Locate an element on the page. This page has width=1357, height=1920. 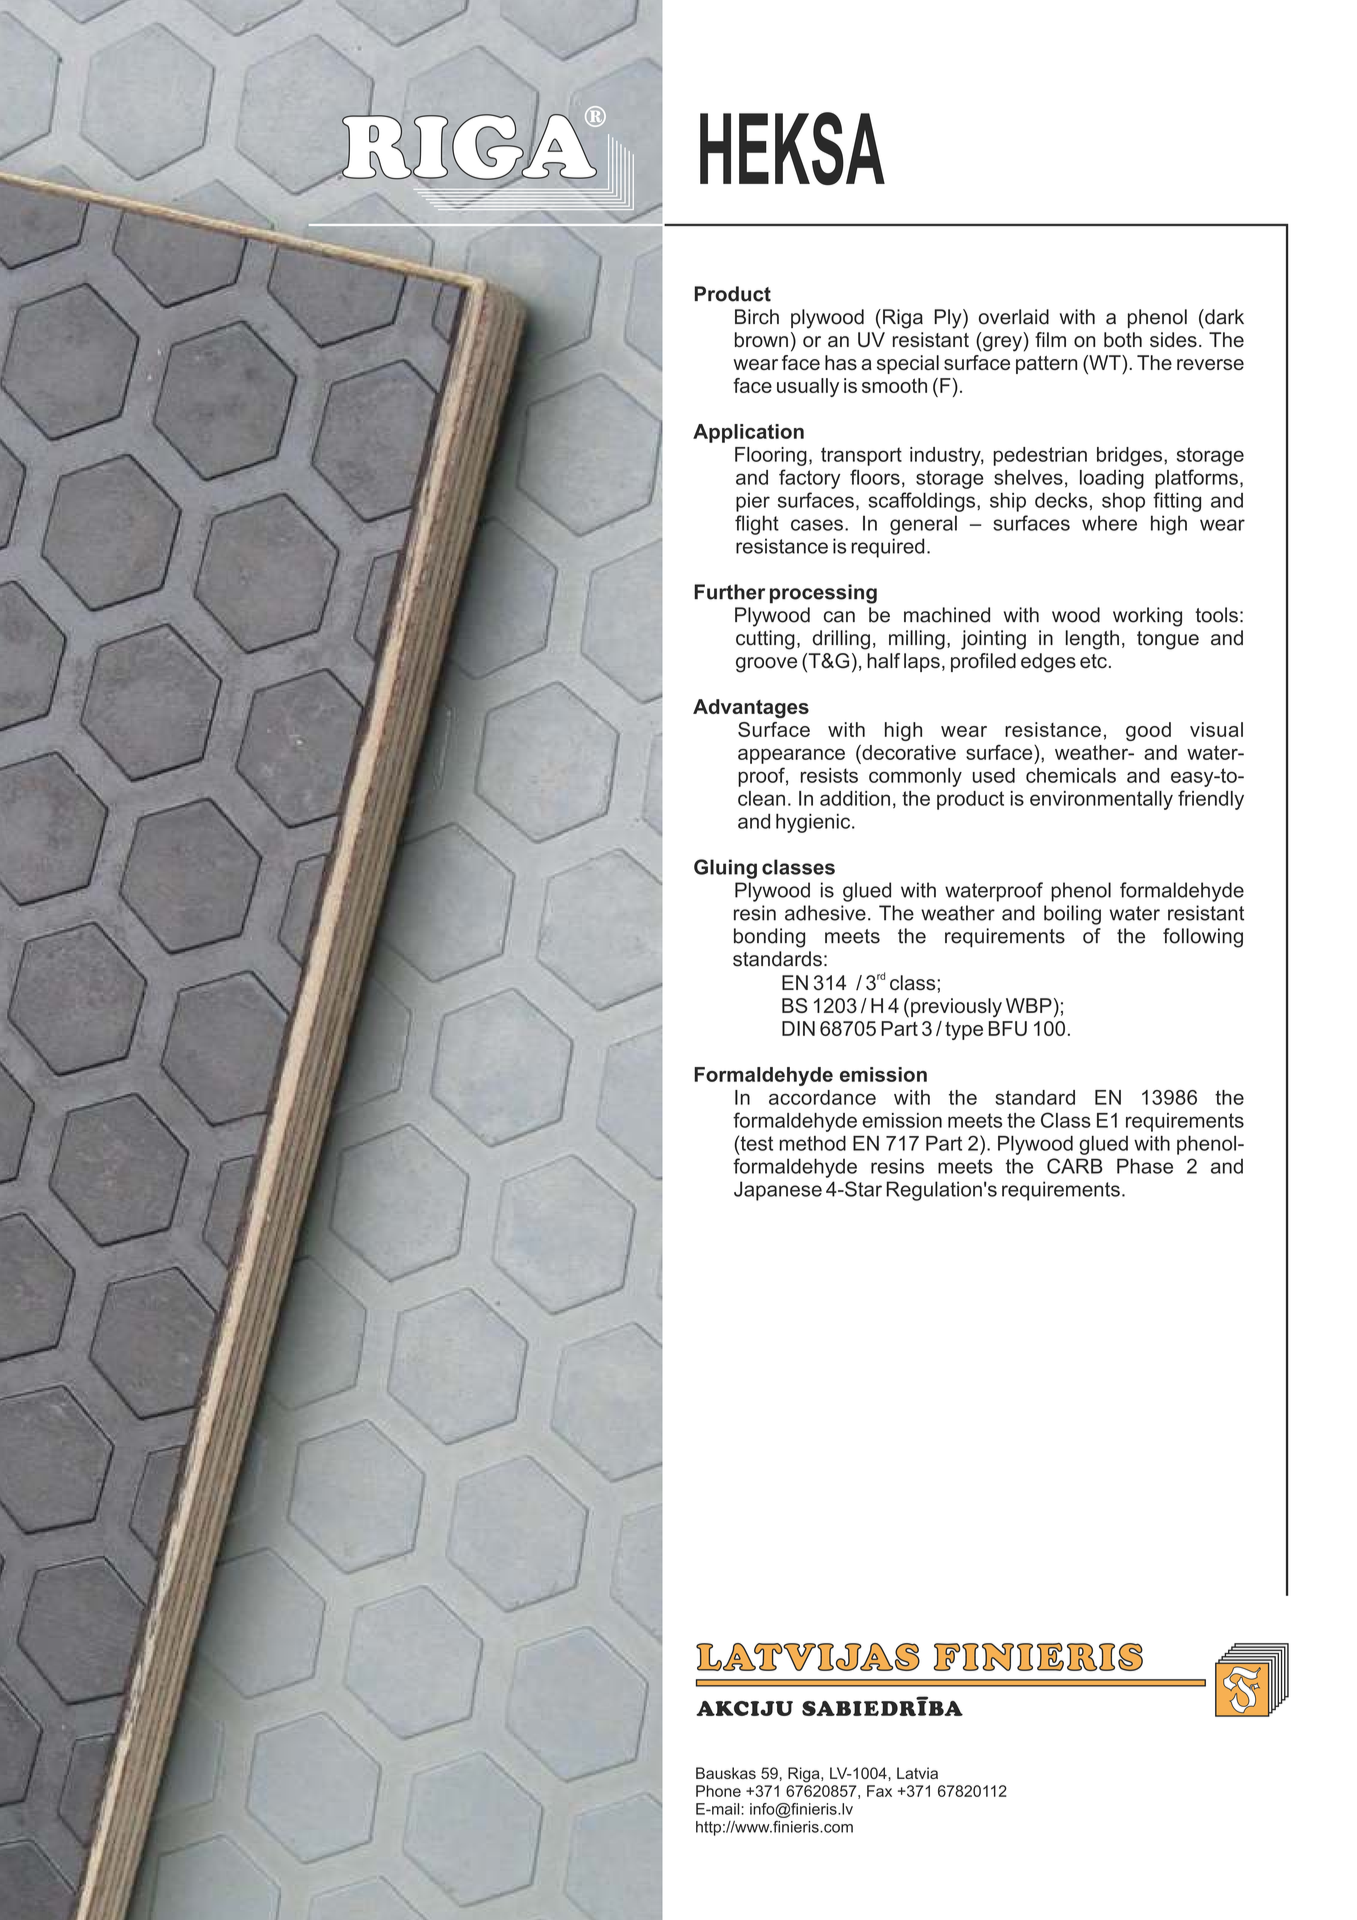
sides is located at coordinates (1173, 340).
